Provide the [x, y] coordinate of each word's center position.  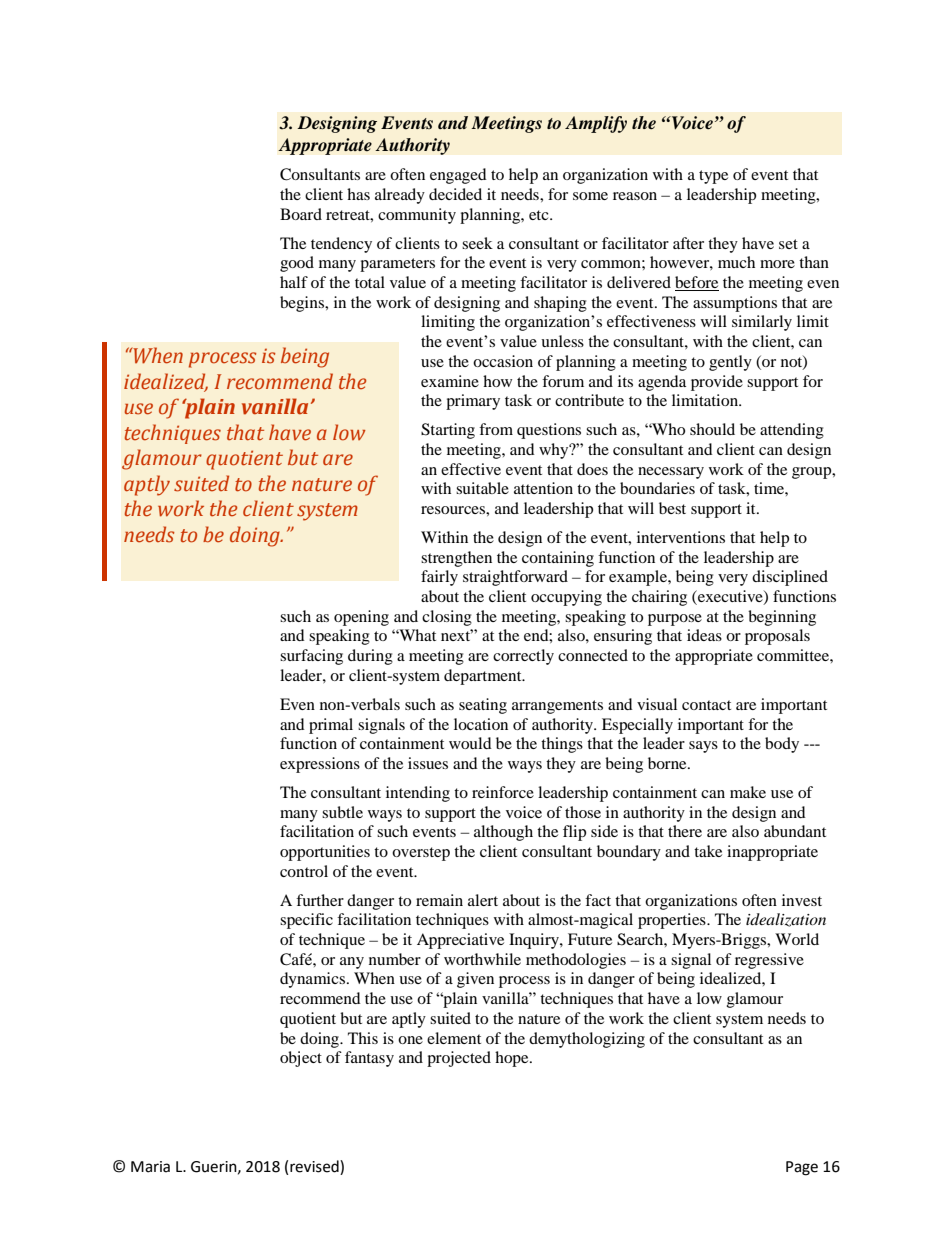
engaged [458, 176]
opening [361, 618]
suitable [482, 488]
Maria [150, 1167]
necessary [671, 473]
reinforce [503, 792]
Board [301, 214]
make [748, 792]
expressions [320, 765]
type [713, 177]
